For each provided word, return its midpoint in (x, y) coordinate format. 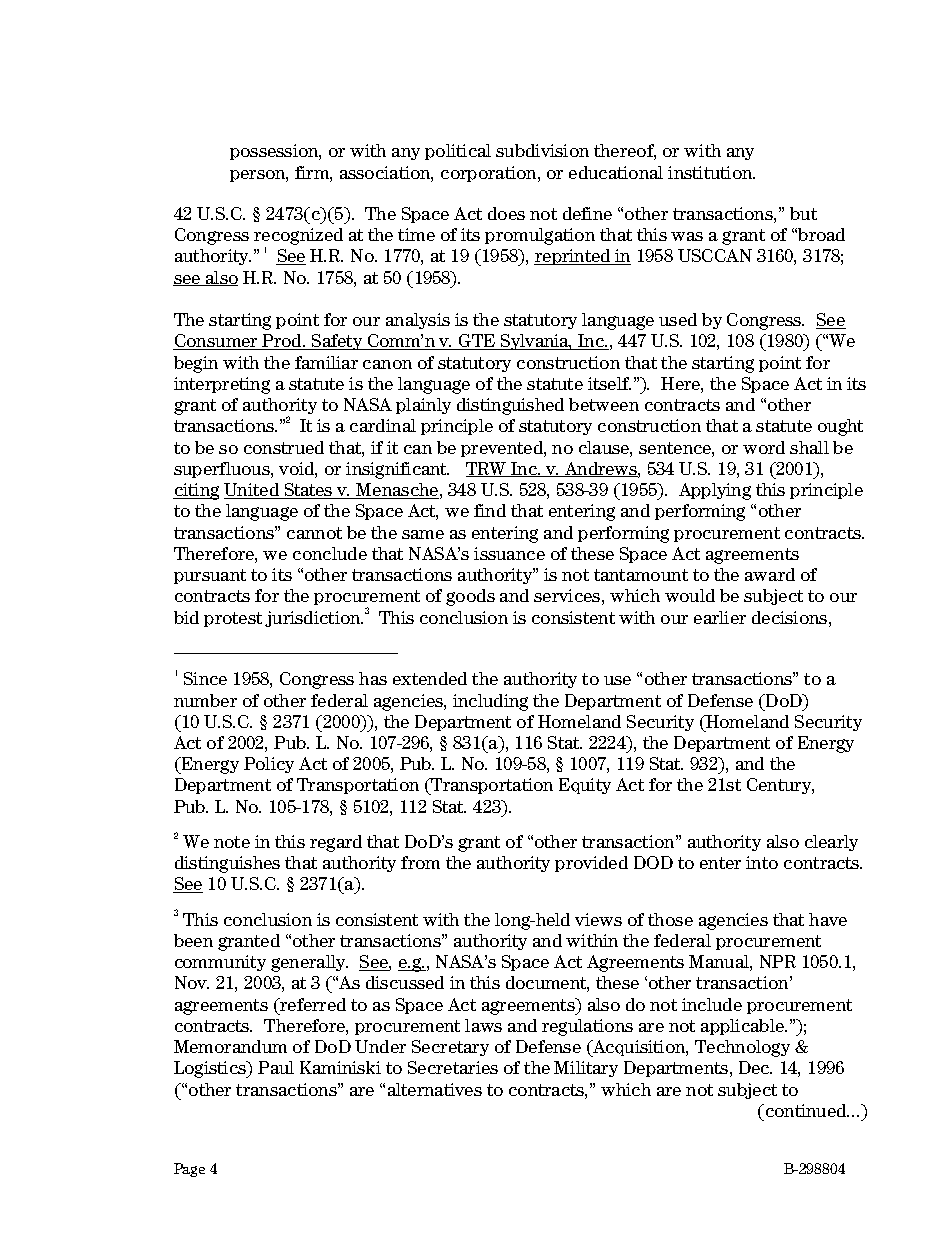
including (490, 702)
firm (313, 172)
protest (233, 619)
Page (189, 1170)
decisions (791, 617)
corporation (490, 174)
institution (711, 172)
